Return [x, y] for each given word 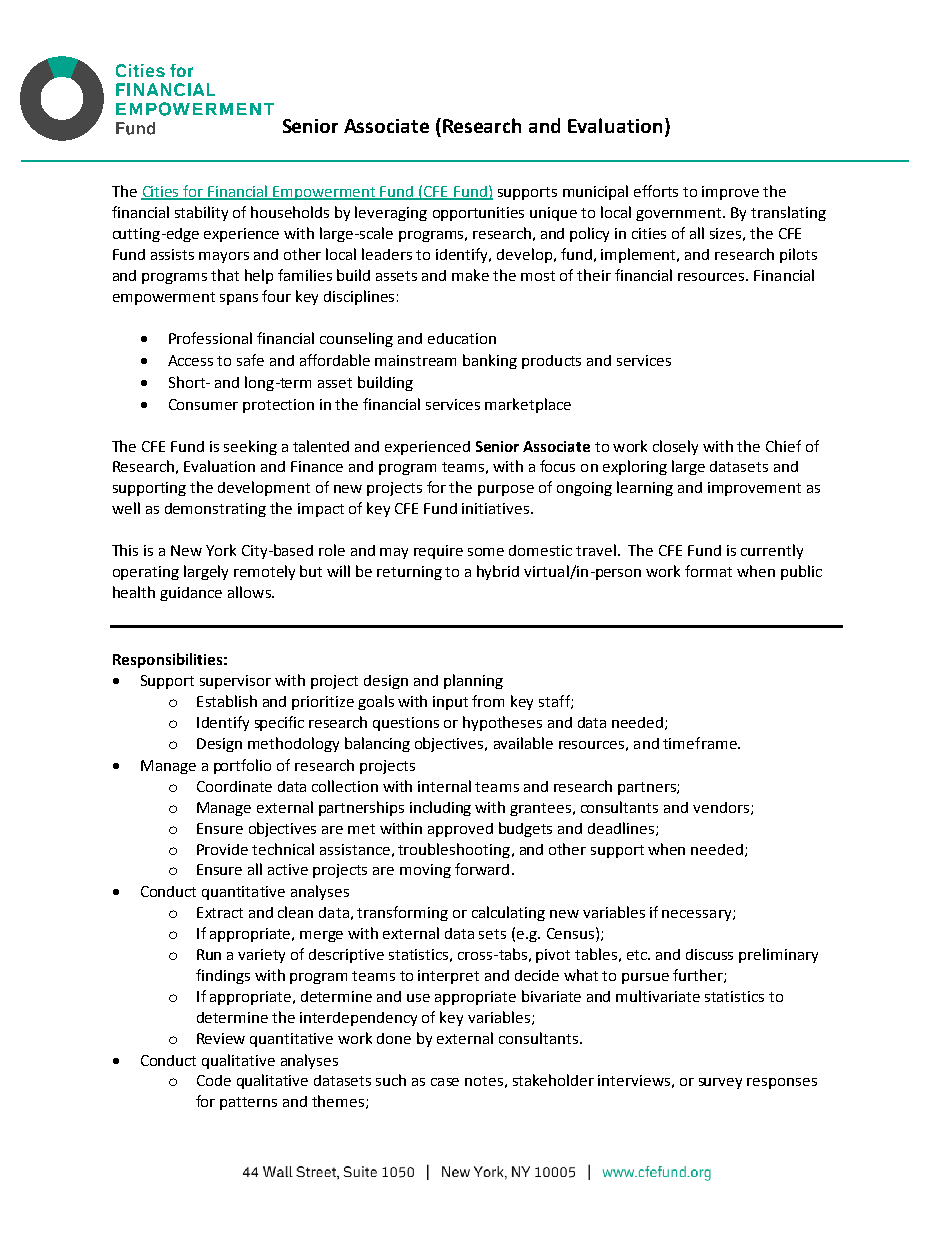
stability [201, 213]
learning [645, 488]
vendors [721, 807]
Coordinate [234, 786]
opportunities [478, 214]
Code [214, 1080]
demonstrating [215, 510]
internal [444, 786]
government [680, 214]
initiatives [497, 508]
